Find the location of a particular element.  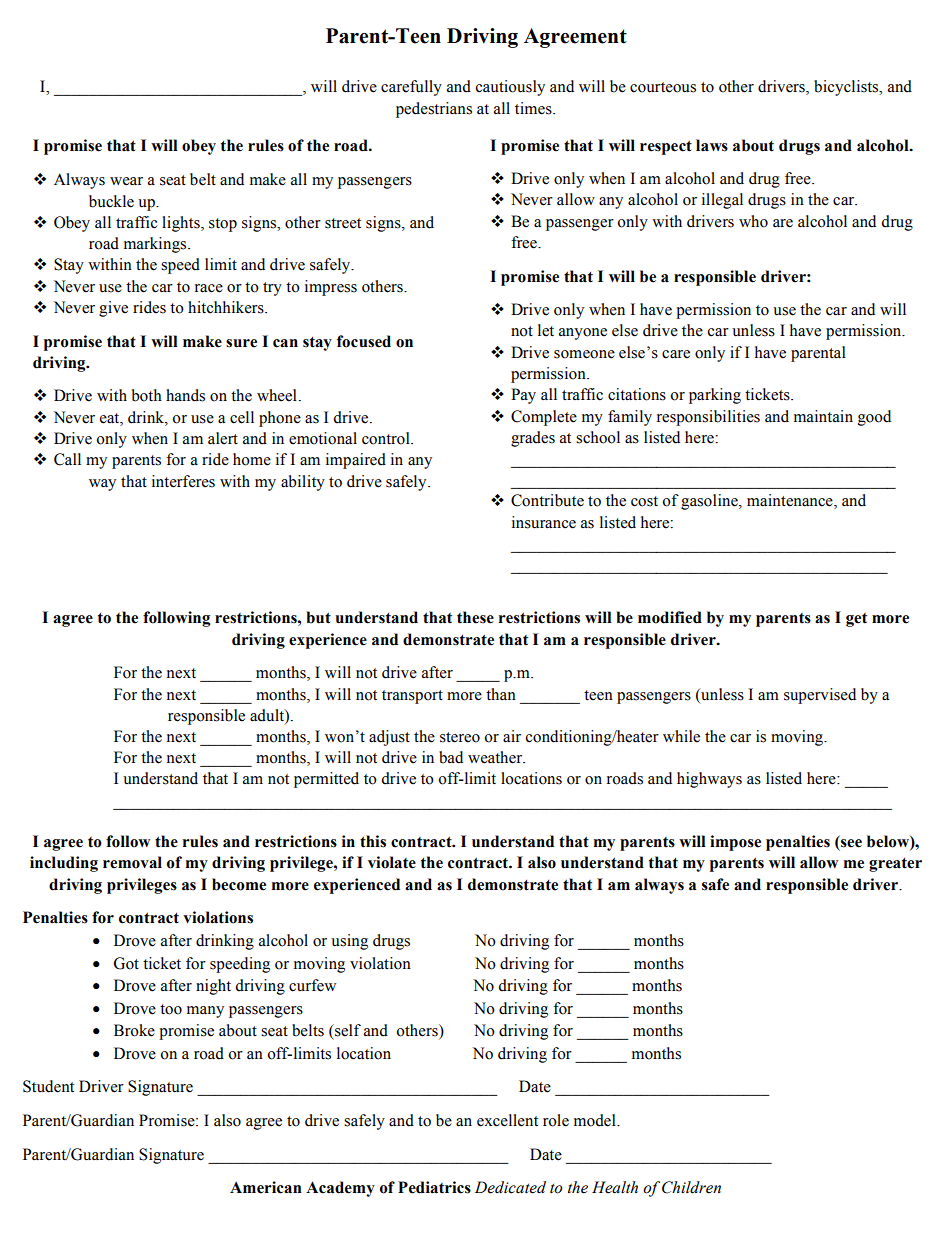

both is located at coordinates (147, 395).
